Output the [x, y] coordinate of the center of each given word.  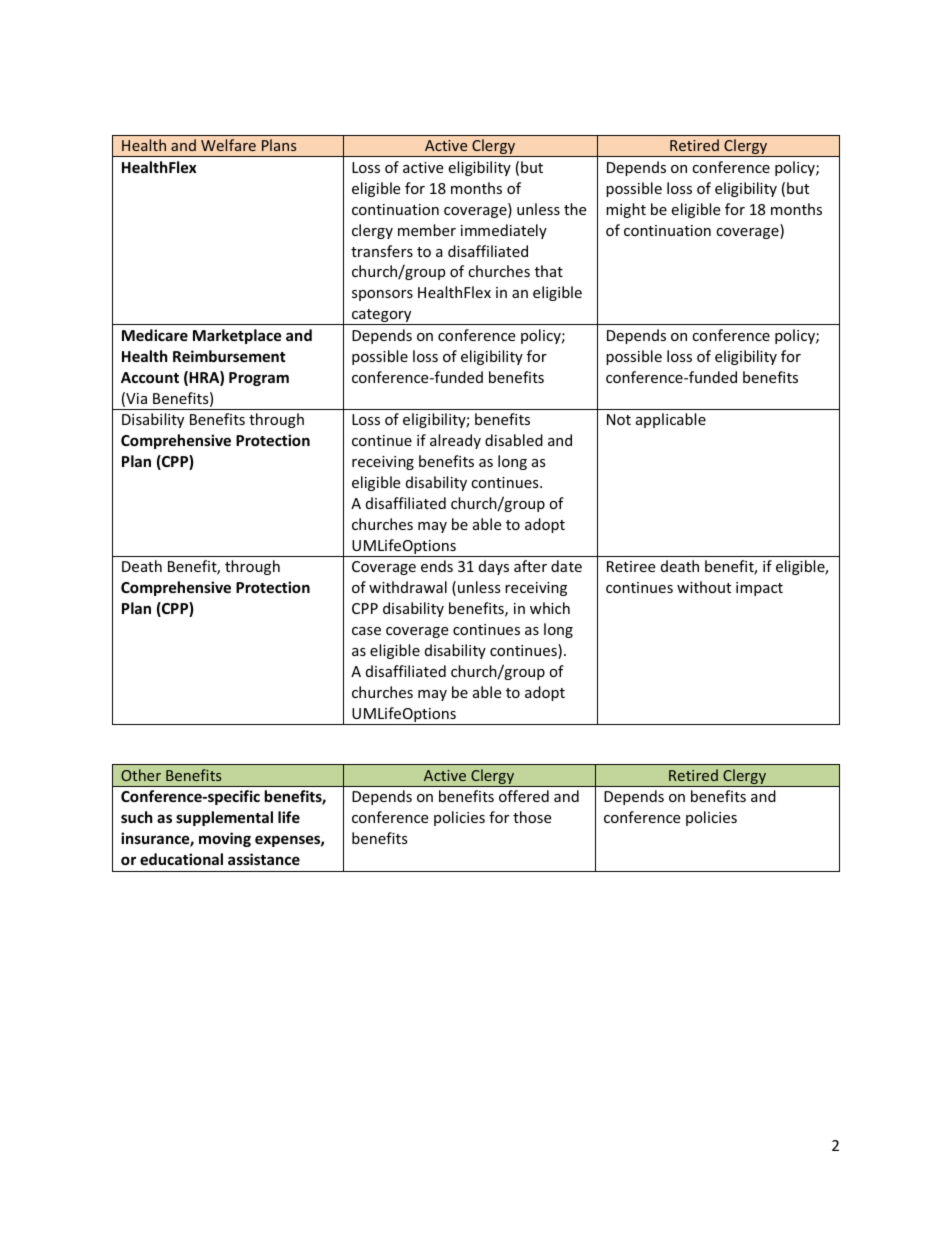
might [626, 210]
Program [259, 379]
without [704, 587]
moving [225, 839]
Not [619, 419]
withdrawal [408, 587]
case [366, 631]
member [427, 230]
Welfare [228, 145]
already [455, 441]
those [532, 817]
